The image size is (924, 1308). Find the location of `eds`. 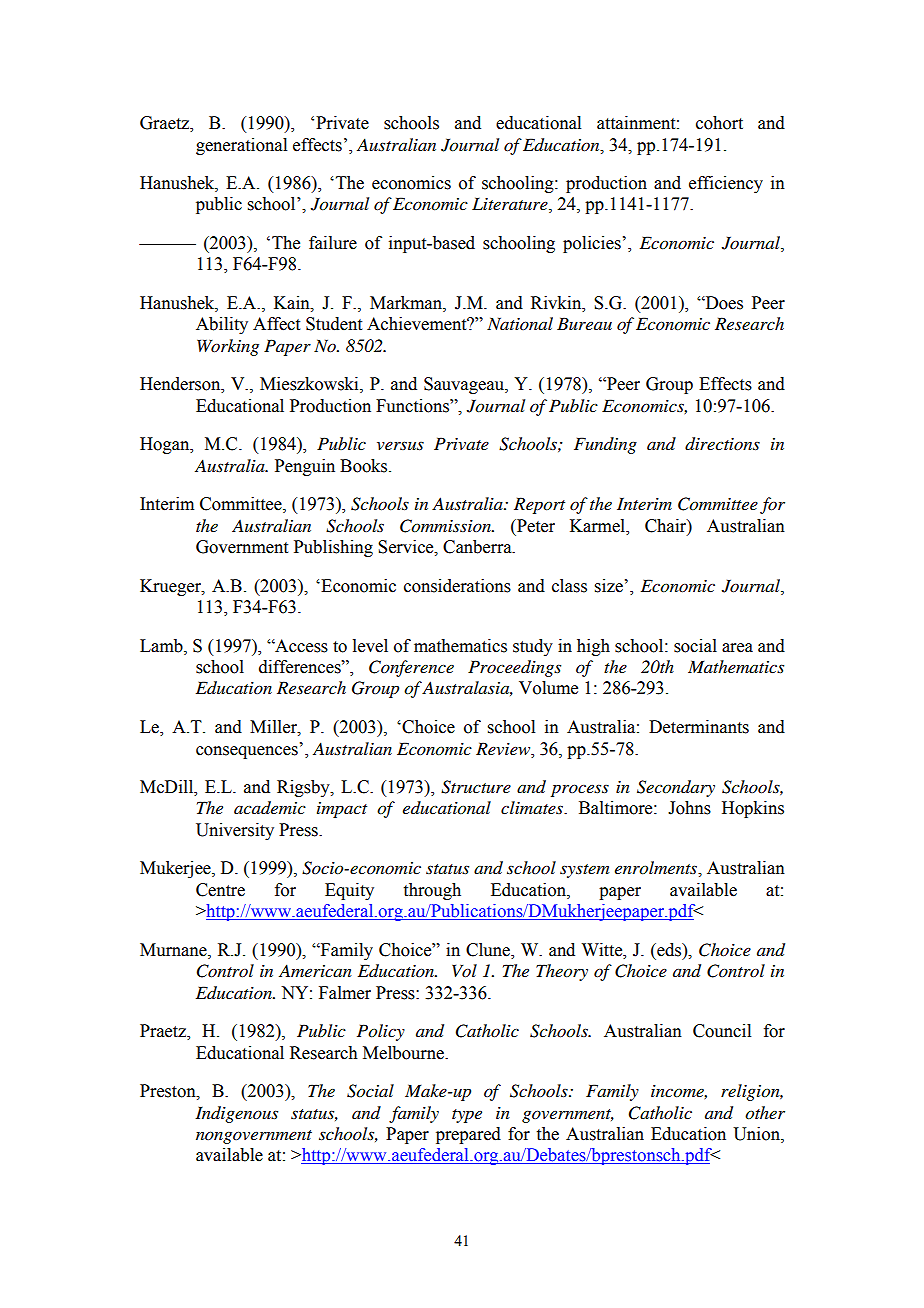

eds is located at coordinates (669, 950).
